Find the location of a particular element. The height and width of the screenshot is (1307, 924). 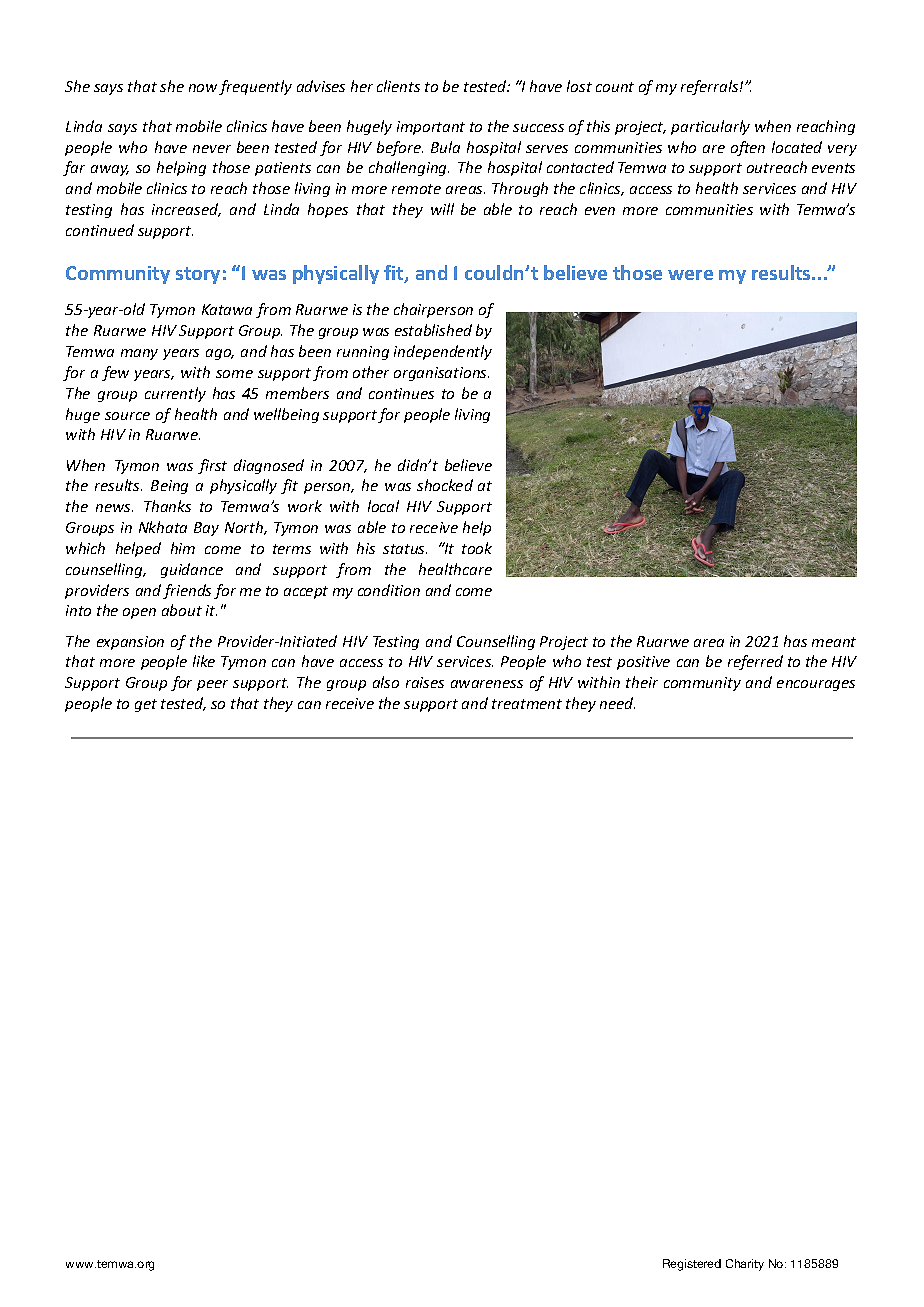

often is located at coordinates (748, 148).
